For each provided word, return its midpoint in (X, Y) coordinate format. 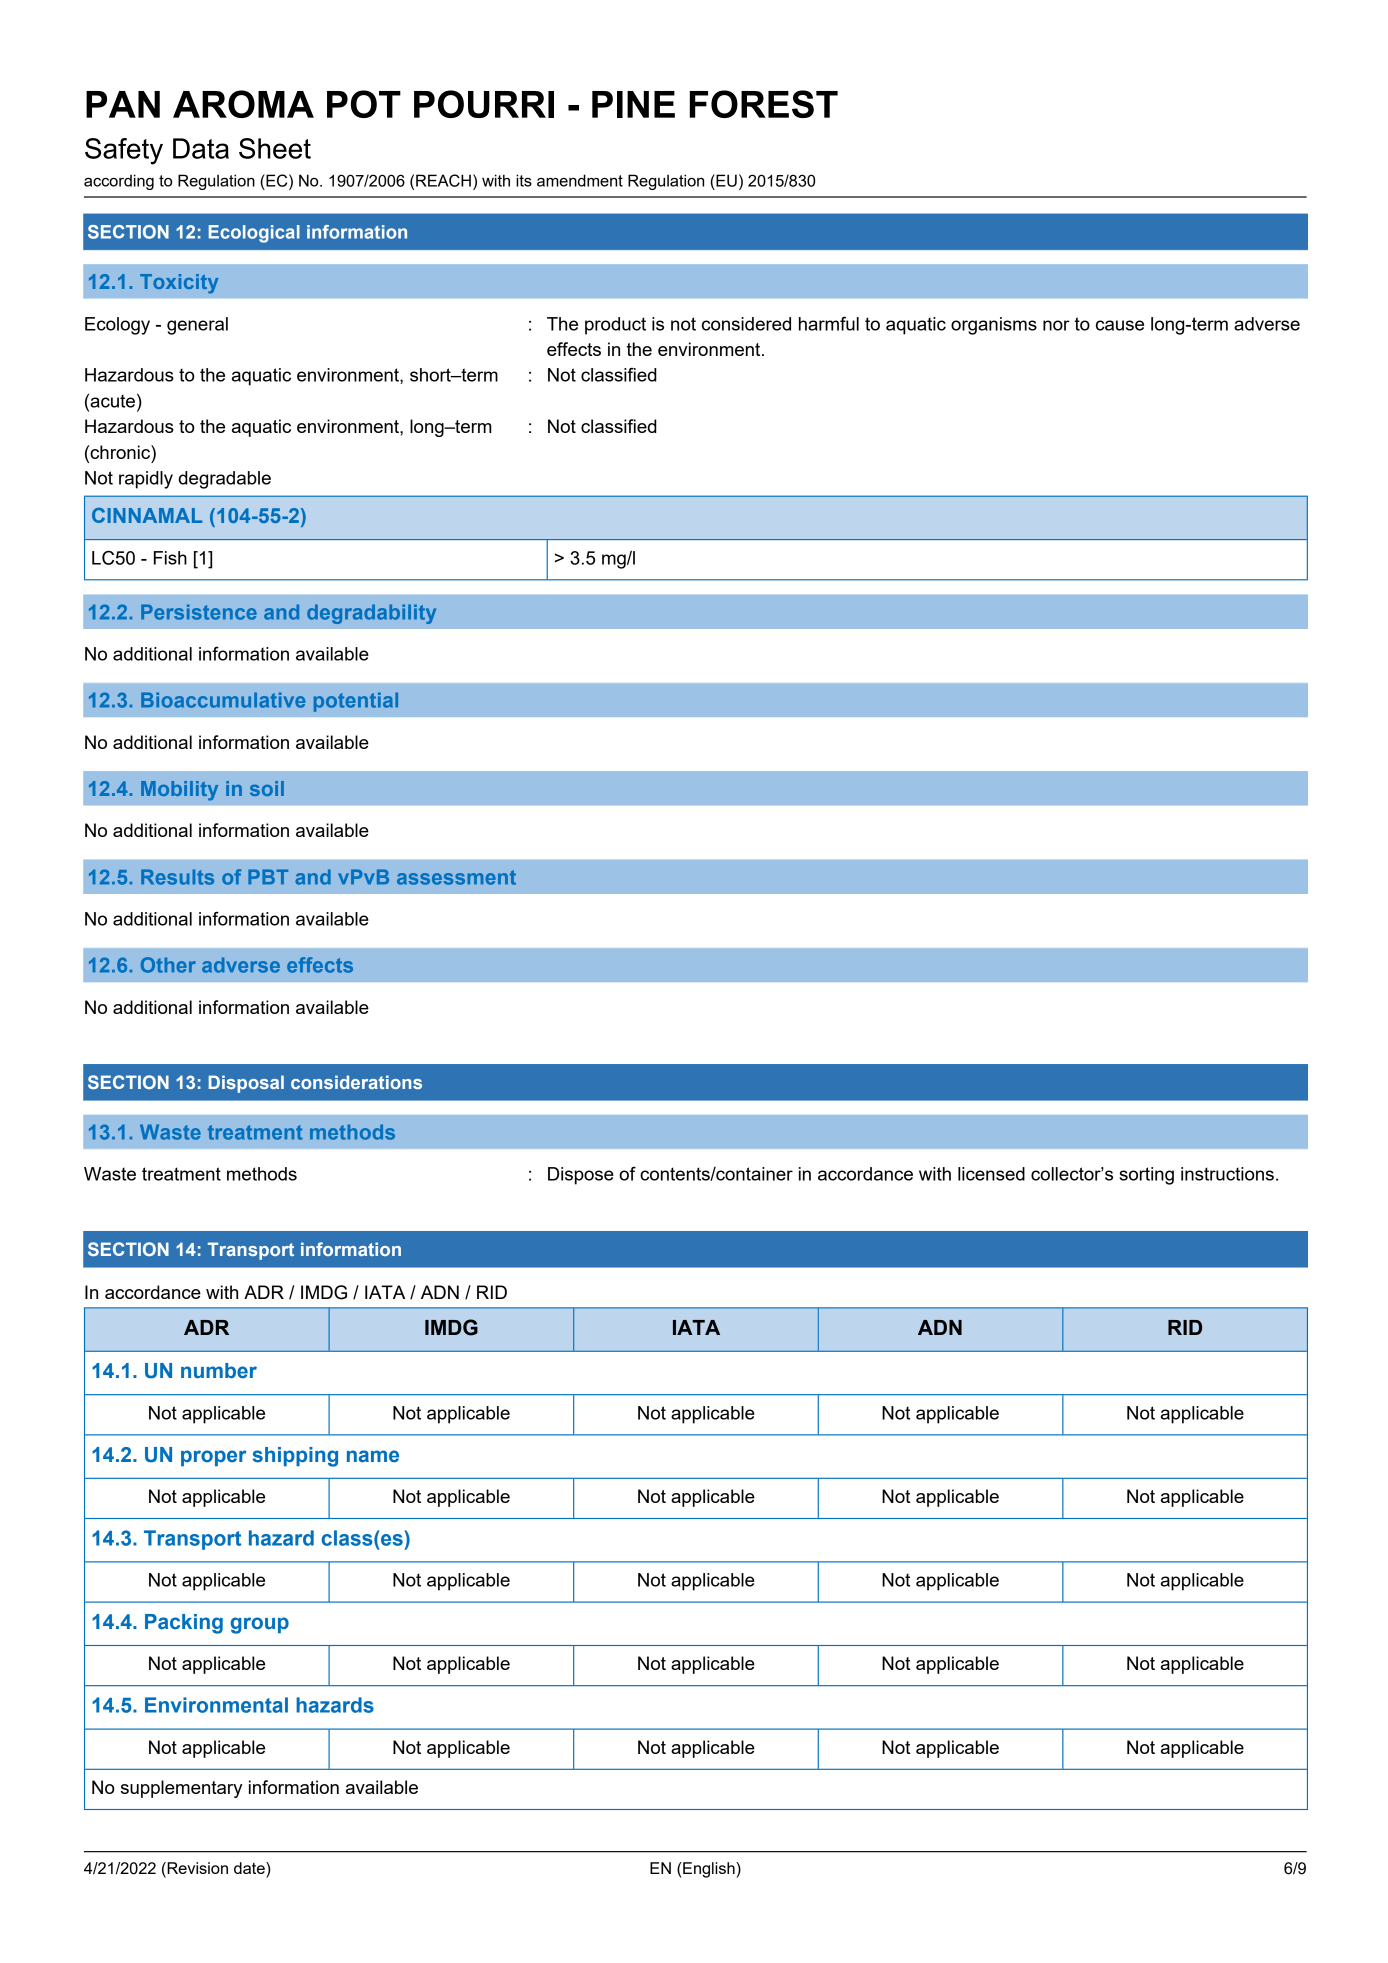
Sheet (275, 148)
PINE (633, 104)
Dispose (581, 1176)
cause (1120, 325)
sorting (1146, 1176)
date (250, 1868)
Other (168, 965)
